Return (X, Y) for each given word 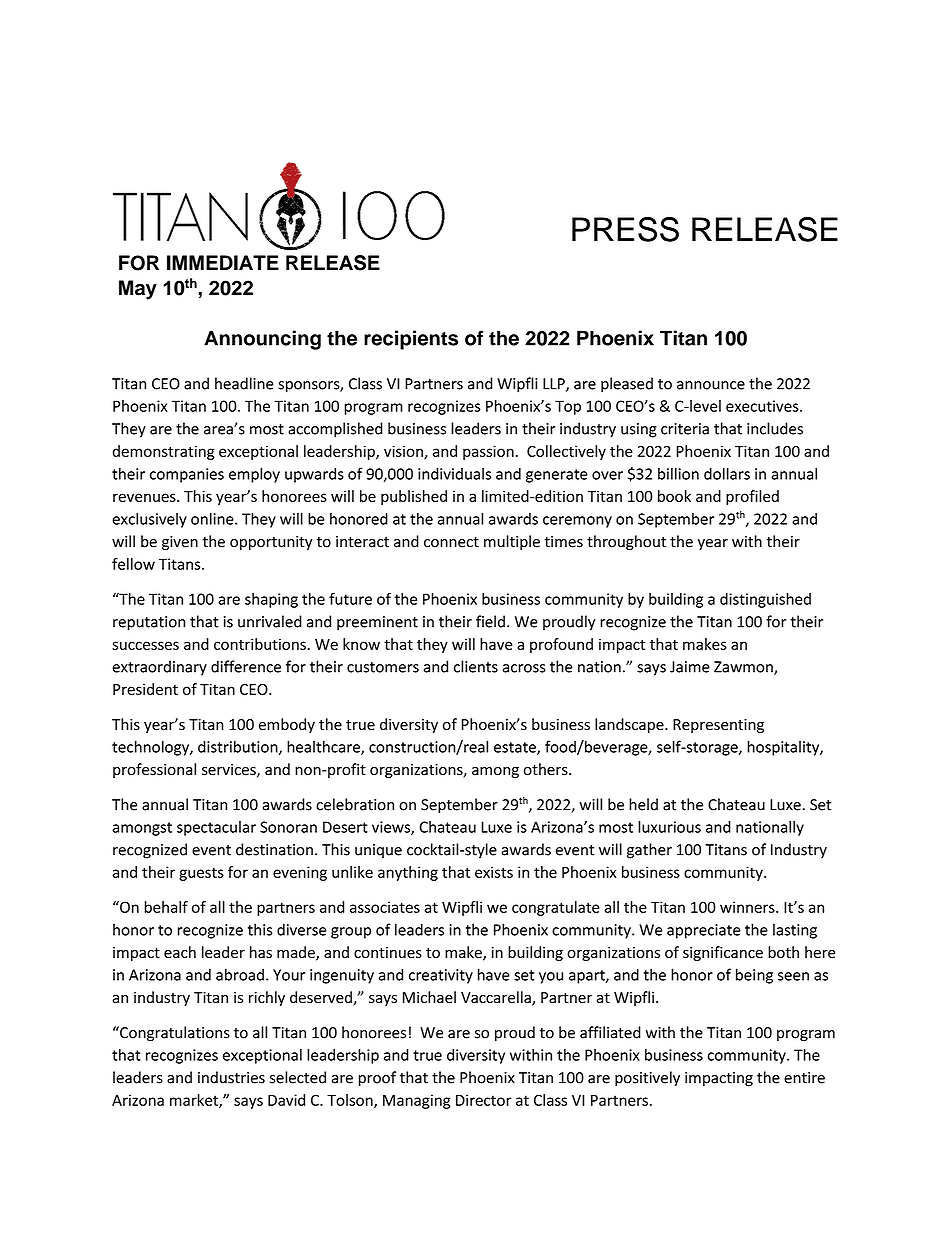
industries (231, 1077)
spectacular (216, 828)
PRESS (625, 229)
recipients (411, 340)
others (546, 769)
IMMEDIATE (223, 262)
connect (451, 542)
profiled (752, 497)
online (213, 518)
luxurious (669, 827)
